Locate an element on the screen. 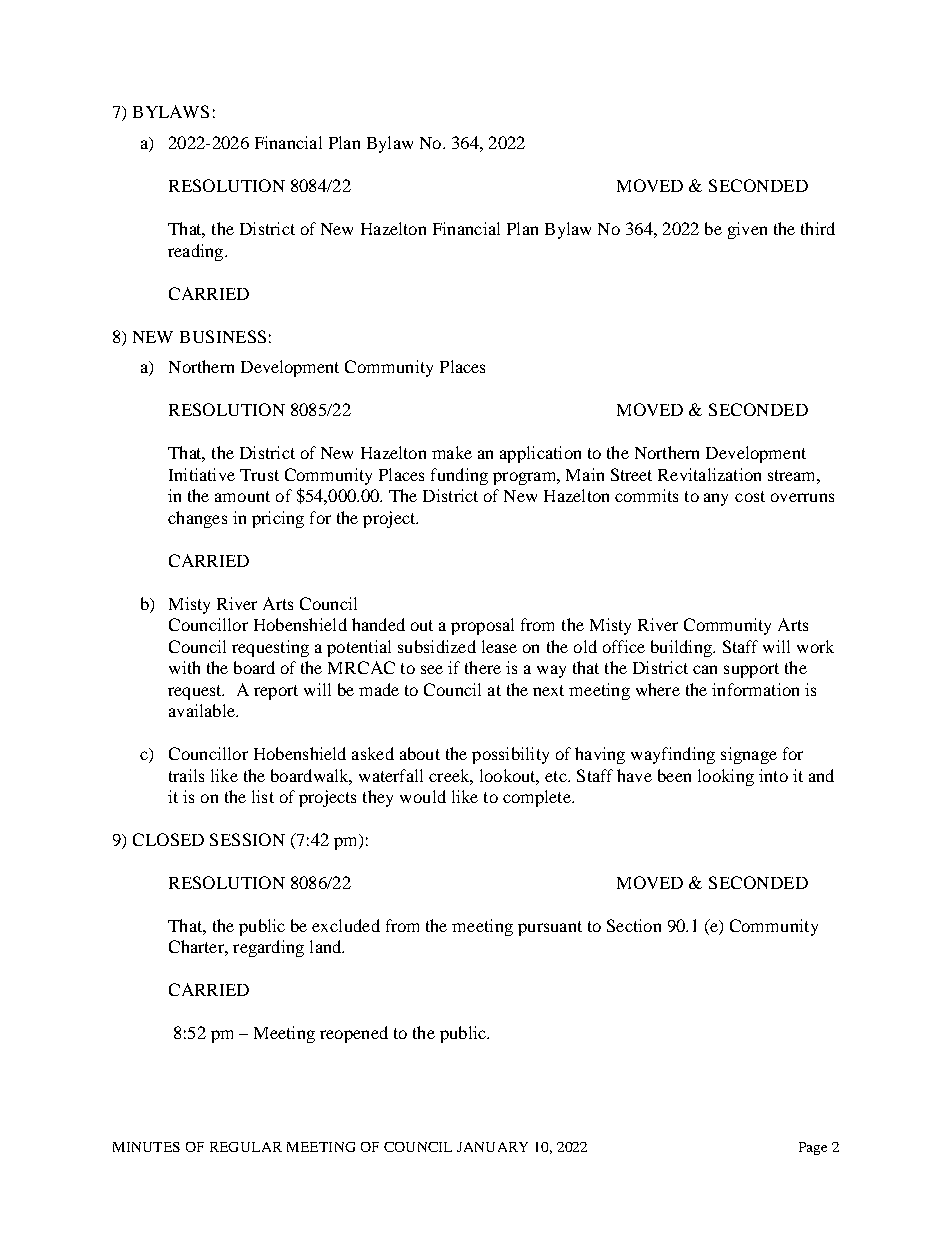  reading is located at coordinates (197, 252).
